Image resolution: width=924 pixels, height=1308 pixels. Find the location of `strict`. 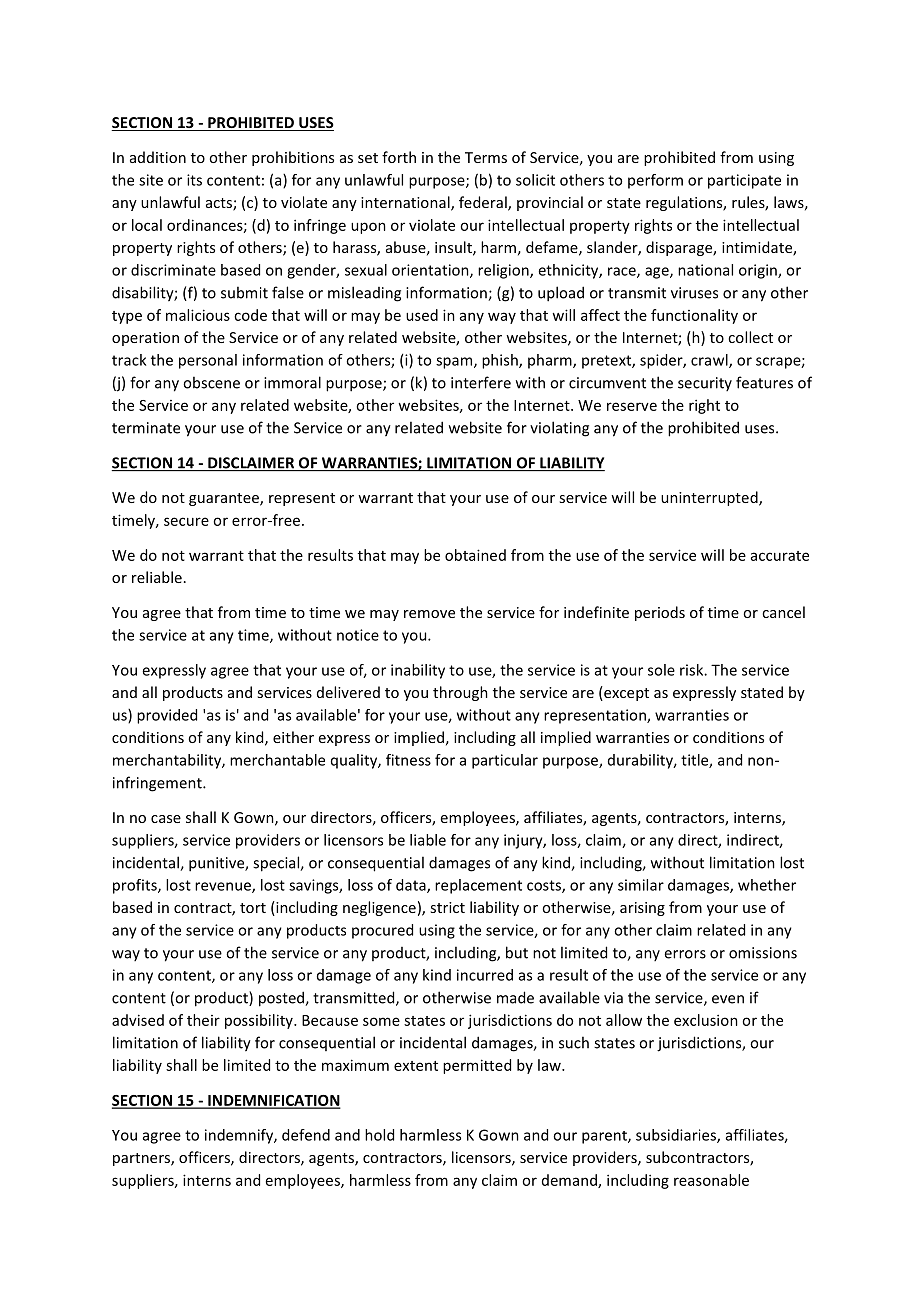

strict is located at coordinates (447, 907).
